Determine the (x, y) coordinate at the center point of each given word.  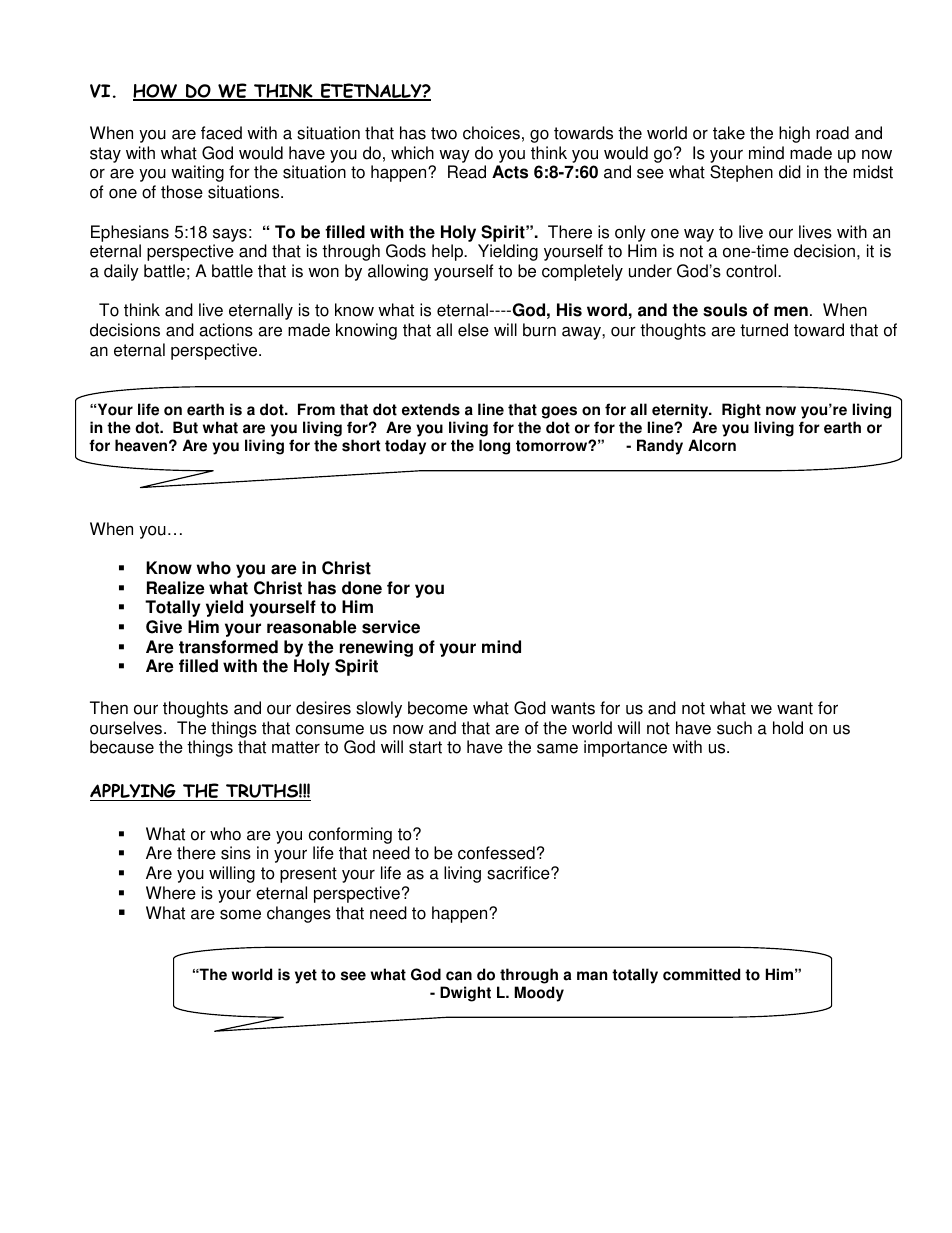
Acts (510, 172)
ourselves (127, 728)
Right (741, 411)
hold (788, 728)
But (185, 427)
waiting (197, 173)
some (240, 914)
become (438, 708)
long (494, 447)
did (790, 172)
